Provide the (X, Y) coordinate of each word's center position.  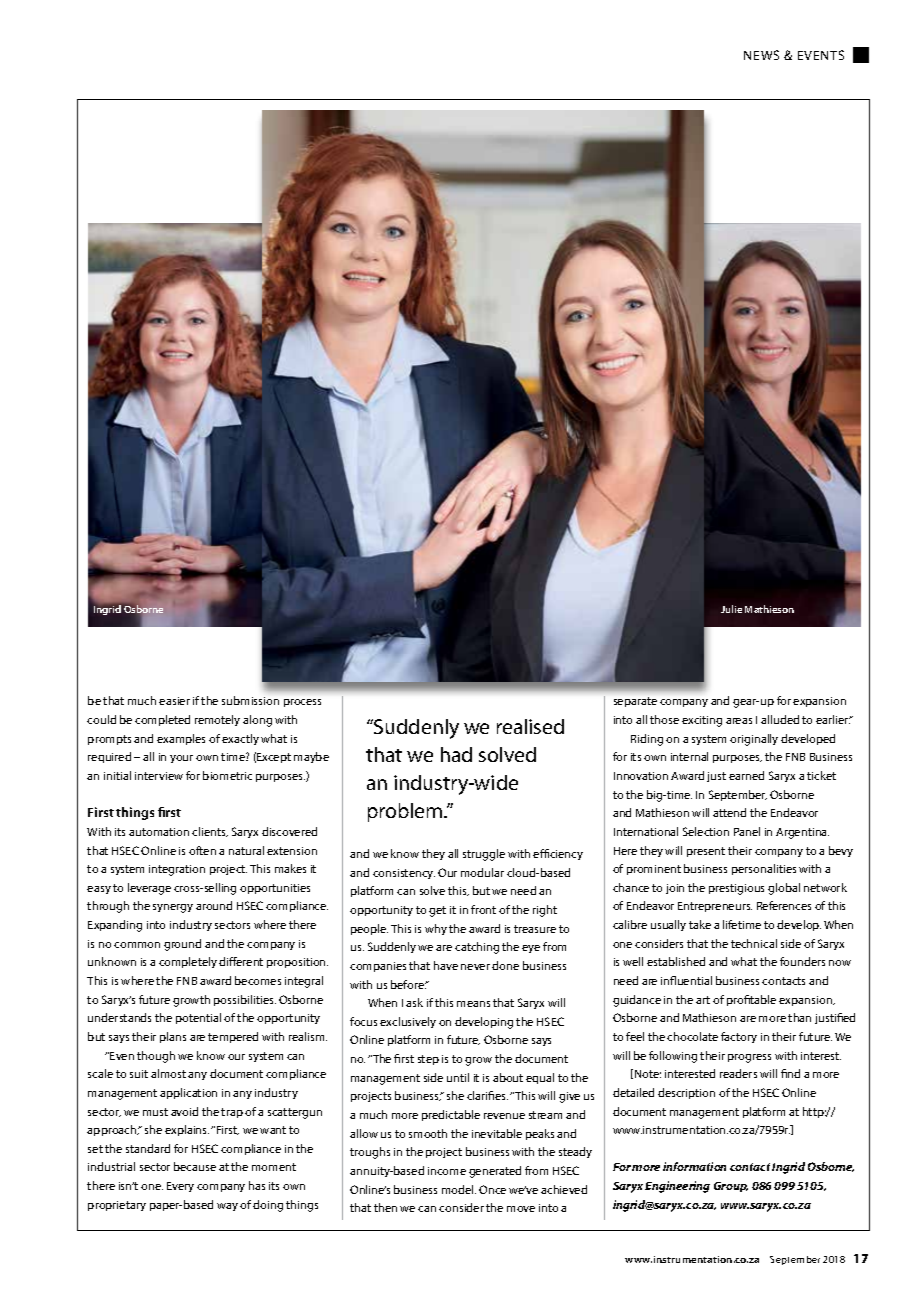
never (475, 967)
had (456, 754)
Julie (731, 609)
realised (530, 726)
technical (754, 943)
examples (181, 739)
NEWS (761, 55)
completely (188, 962)
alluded (780, 719)
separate (635, 702)
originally (754, 740)
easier (174, 701)
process (302, 703)
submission (250, 700)
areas (739, 721)
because (195, 1166)
